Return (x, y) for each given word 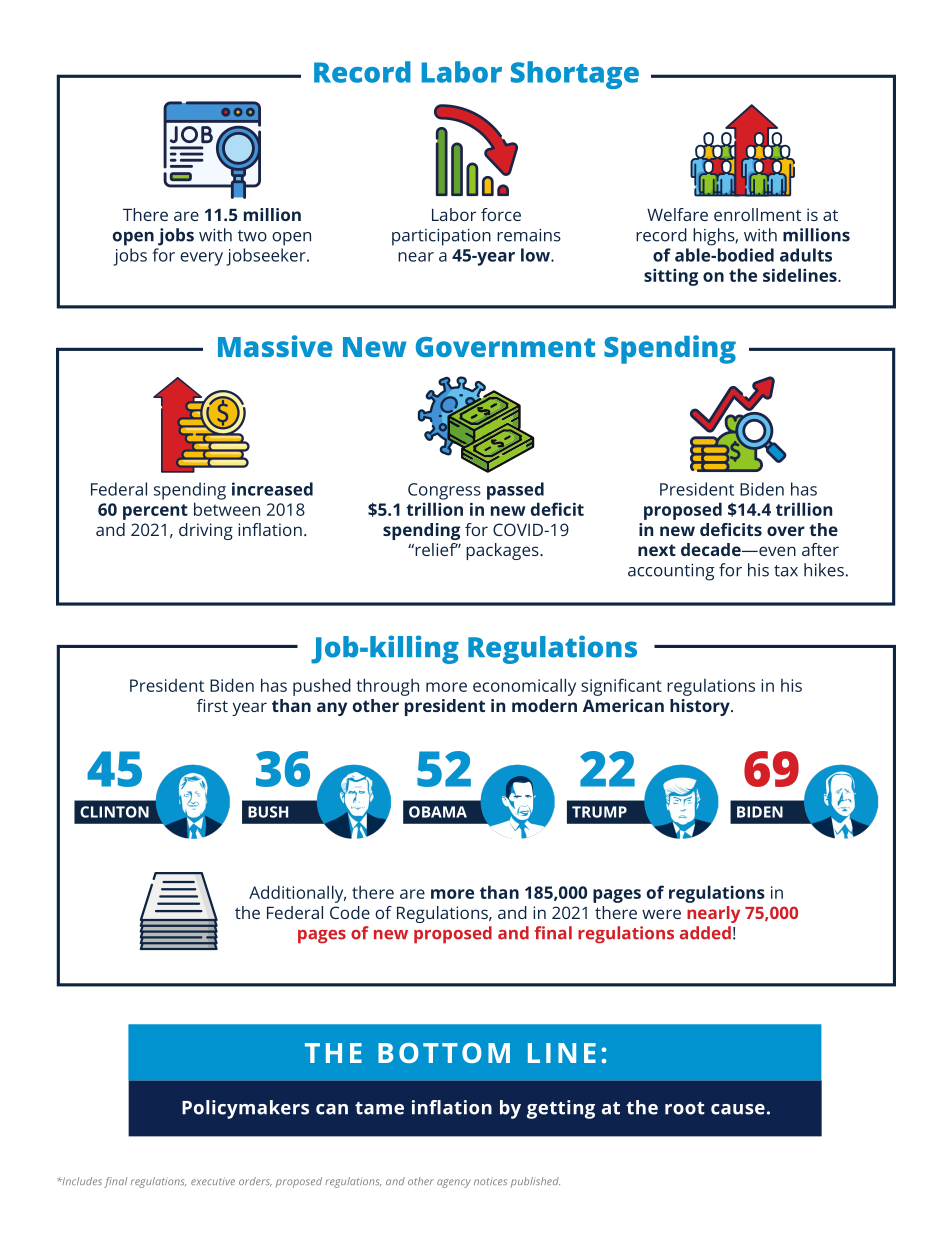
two (252, 236)
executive (213, 1181)
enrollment (757, 214)
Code (350, 912)
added (705, 933)
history (701, 707)
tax (786, 571)
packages (503, 551)
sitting (671, 277)
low (536, 255)
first (212, 705)
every (201, 259)
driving (206, 531)
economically (524, 687)
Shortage (575, 75)
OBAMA (438, 812)
